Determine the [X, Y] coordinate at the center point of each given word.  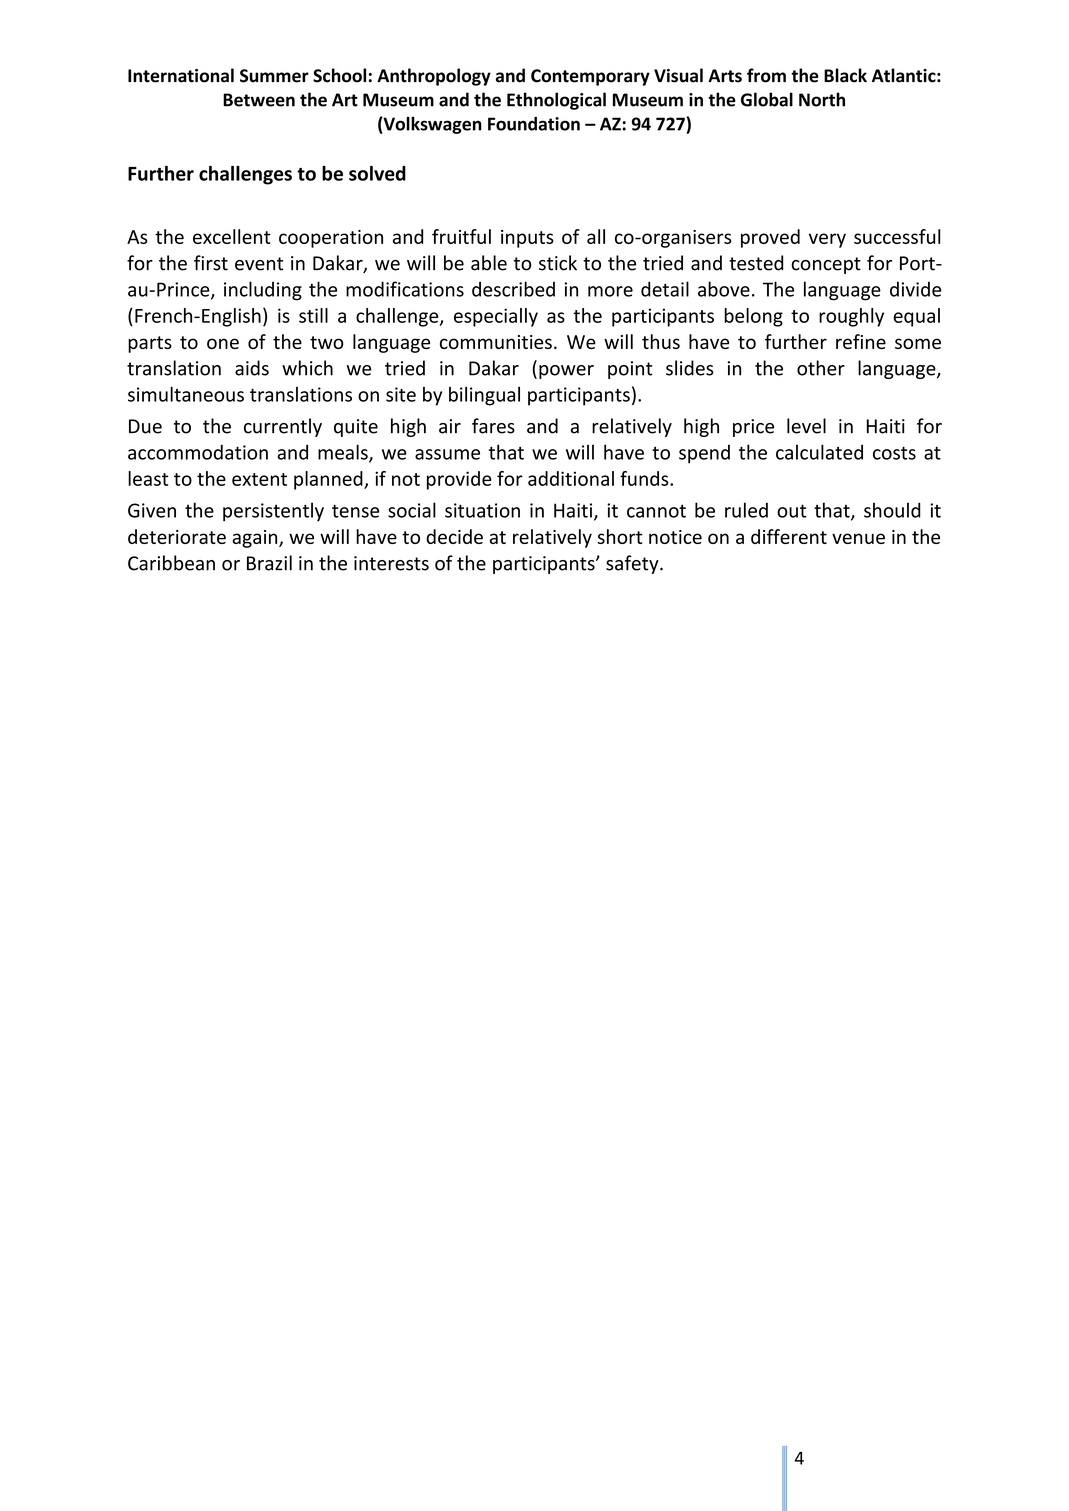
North [822, 99]
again [256, 539]
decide [454, 536]
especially [496, 317]
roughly [851, 317]
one [223, 343]
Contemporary [590, 77]
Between [259, 100]
